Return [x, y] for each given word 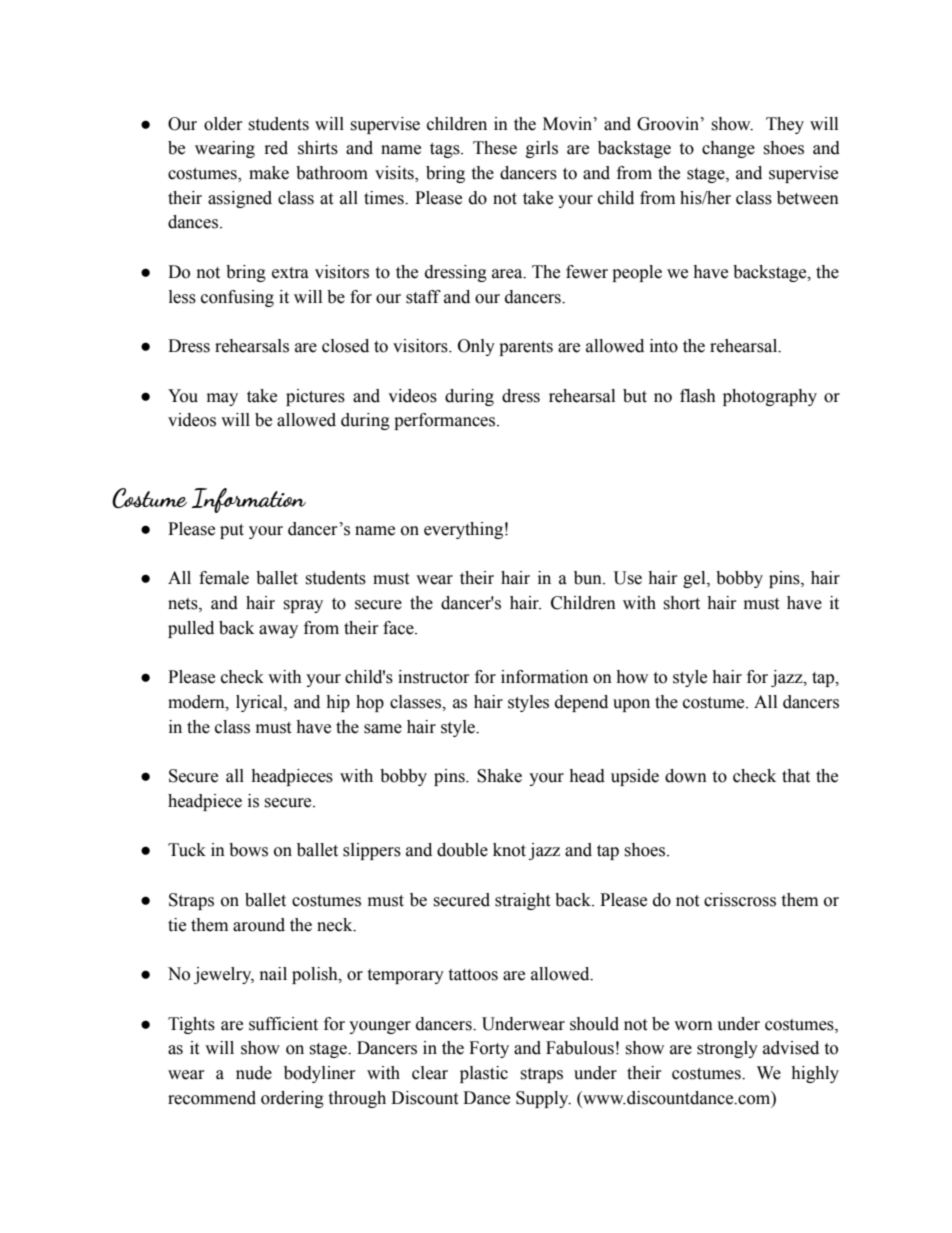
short [681, 603]
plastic [484, 1074]
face [399, 628]
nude [254, 1073]
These [495, 148]
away [278, 631]
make [269, 173]
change [728, 149]
